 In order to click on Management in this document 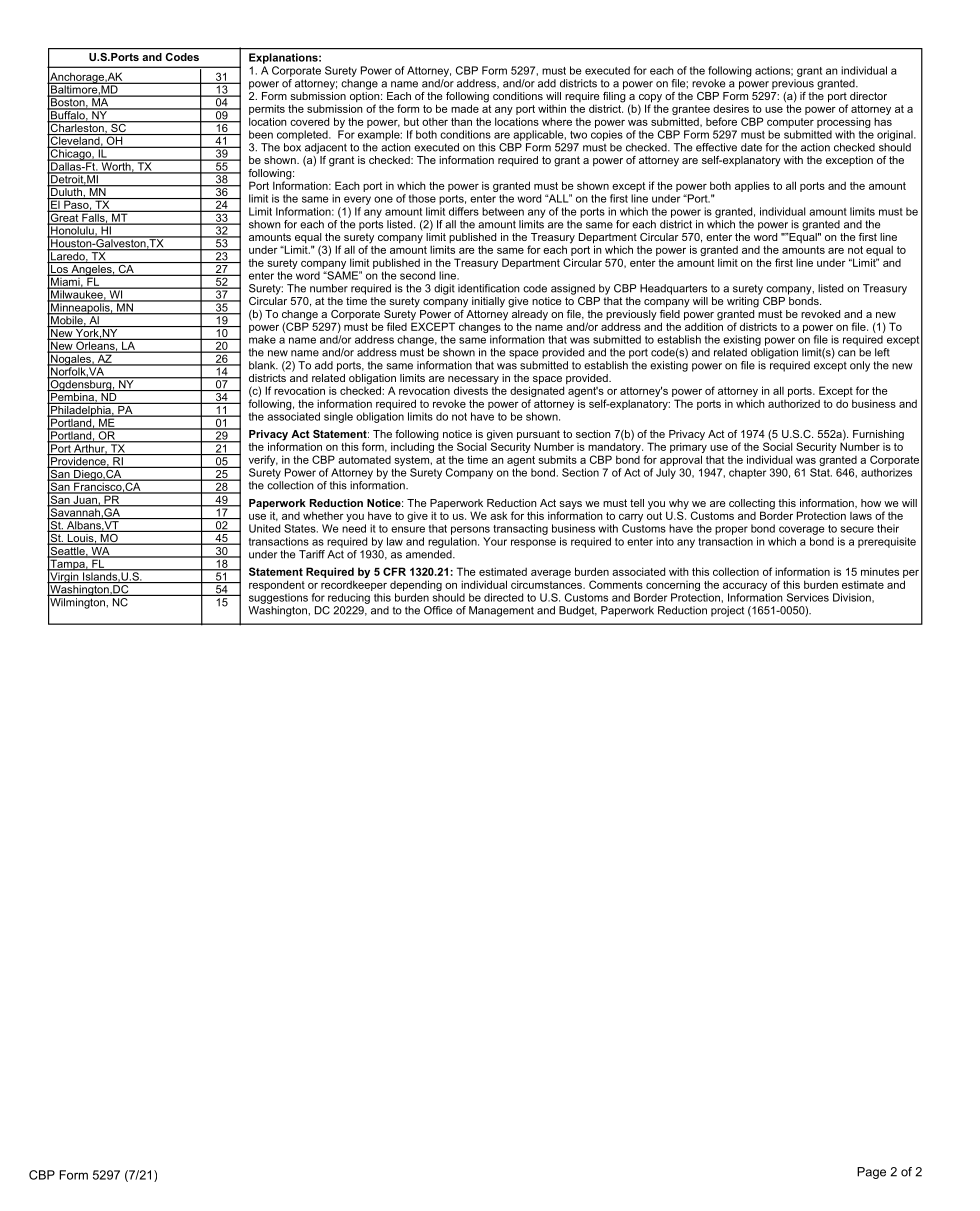, I will do `click(501, 611)`.
